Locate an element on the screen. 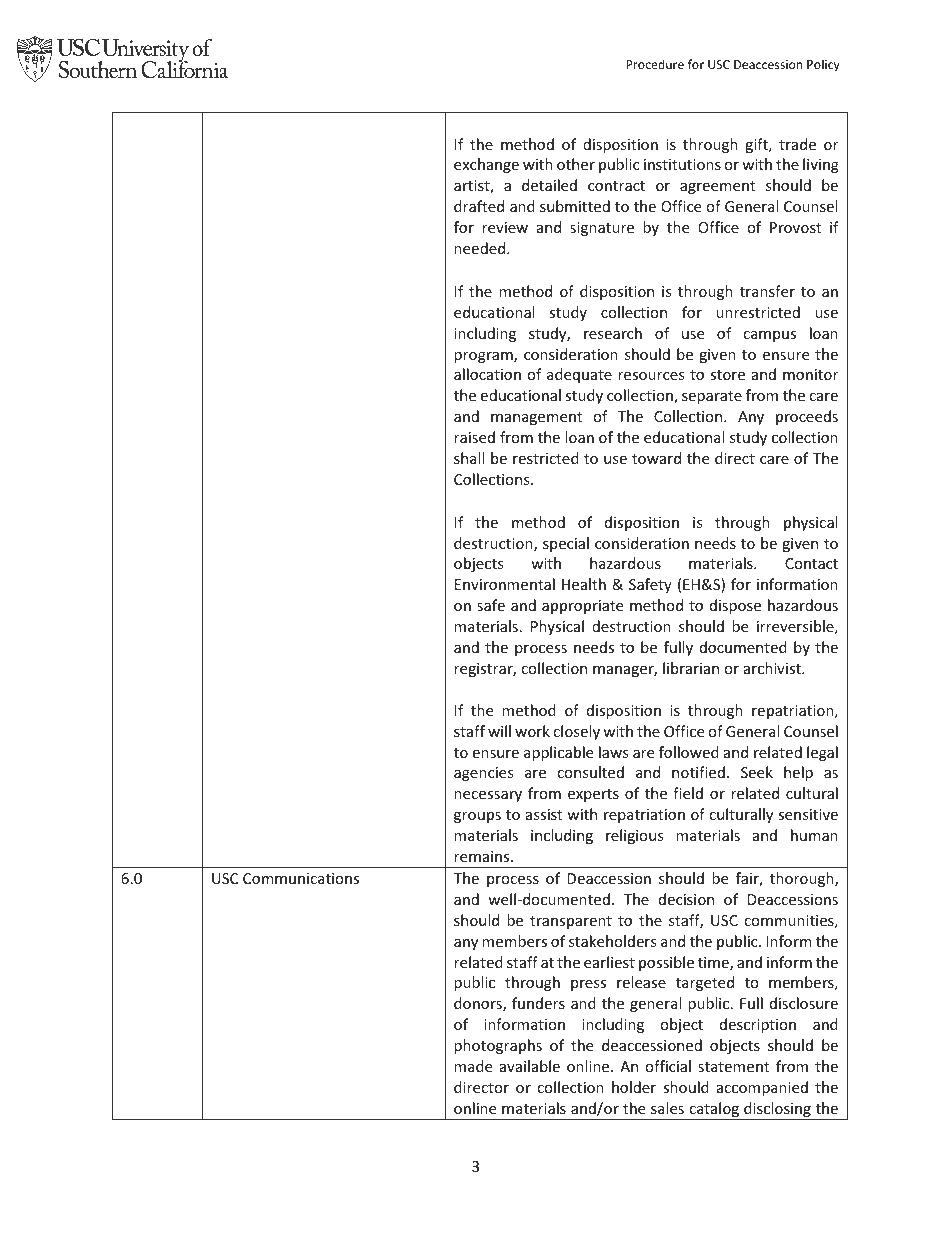 The height and width of the screenshot is (1233, 952). program is located at coordinates (484, 357).
